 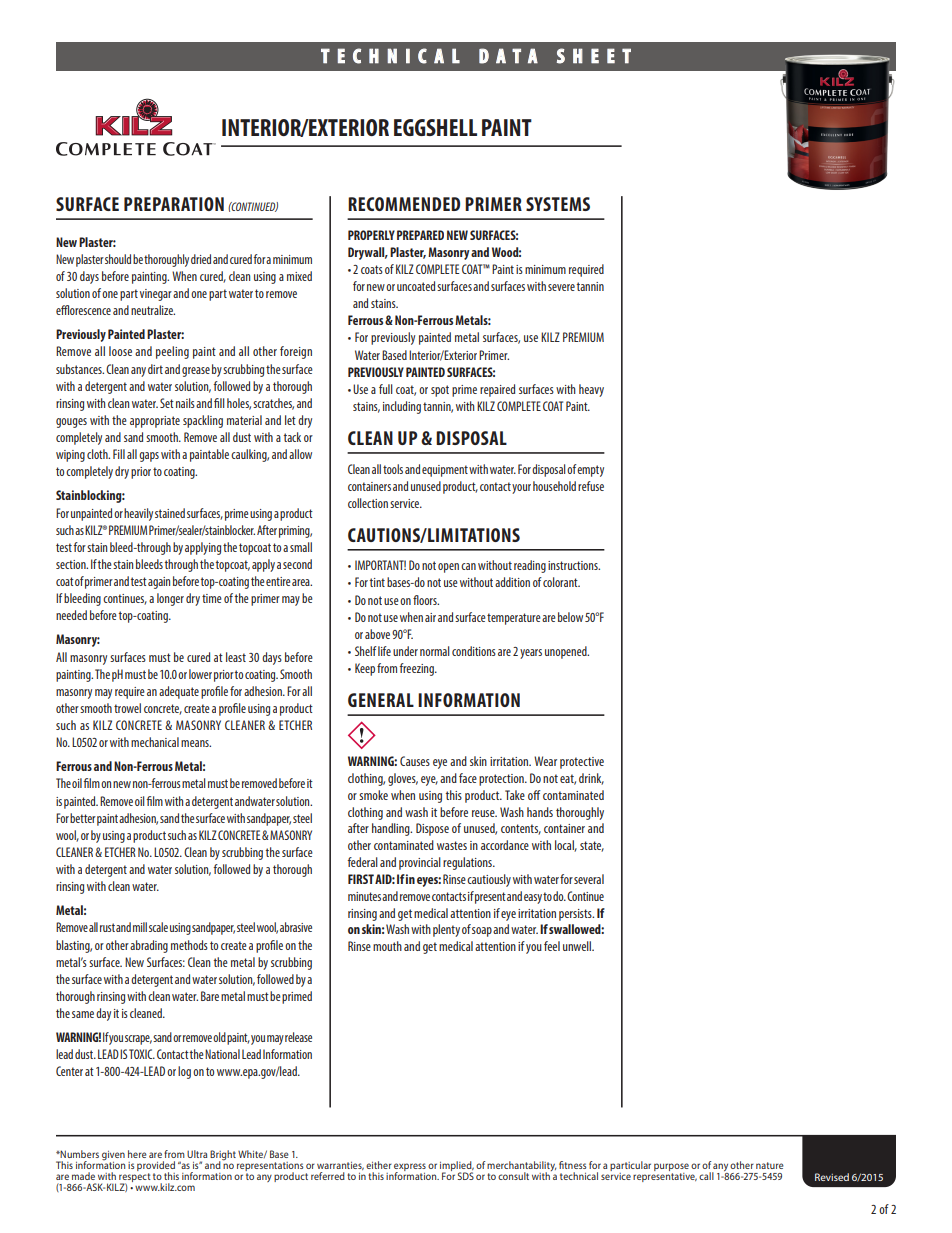 What do you see at coordinates (570, 617) in the screenshot?
I see `below` at bounding box center [570, 617].
